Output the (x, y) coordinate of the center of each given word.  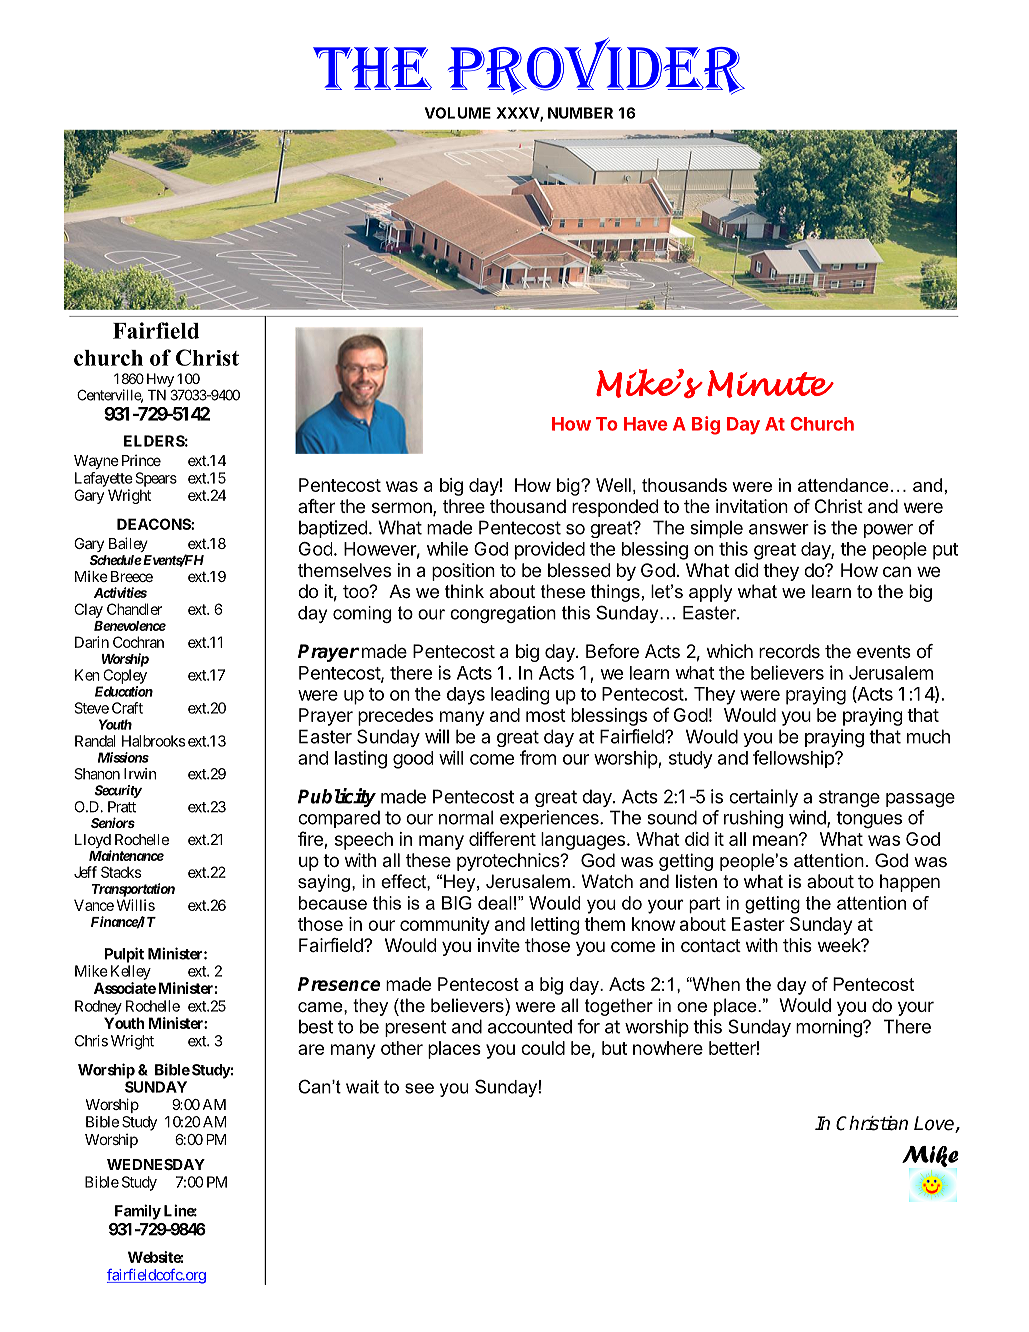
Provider (596, 66)
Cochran (138, 642)
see (419, 1088)
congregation (503, 614)
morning (830, 1028)
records (789, 651)
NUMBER (580, 113)
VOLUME (458, 113)
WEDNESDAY (156, 1164)
